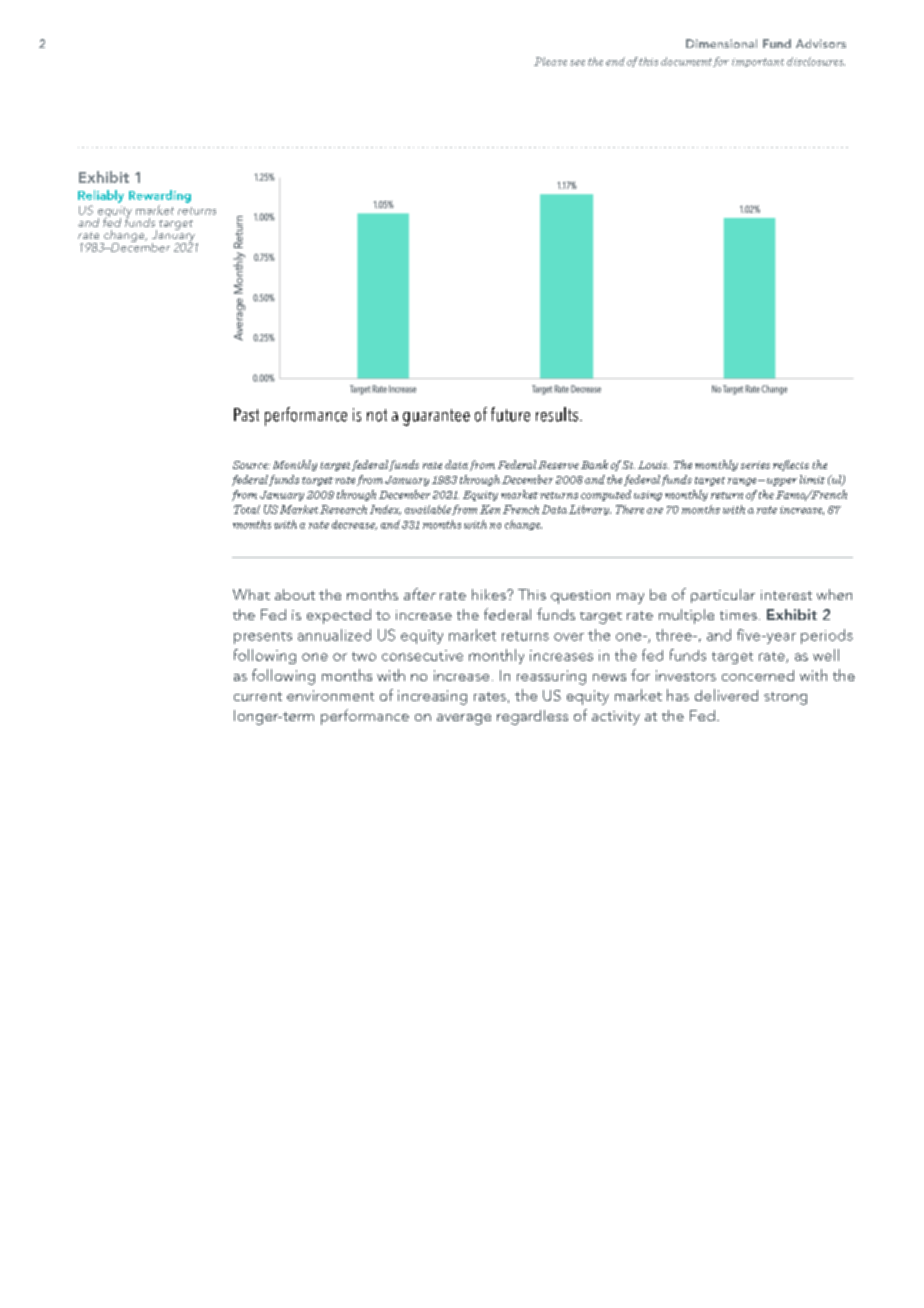 The width and height of the screenshot is (924, 1308). What do you see at coordinates (101, 196) in the screenshot?
I see `Reliably` at bounding box center [101, 196].
